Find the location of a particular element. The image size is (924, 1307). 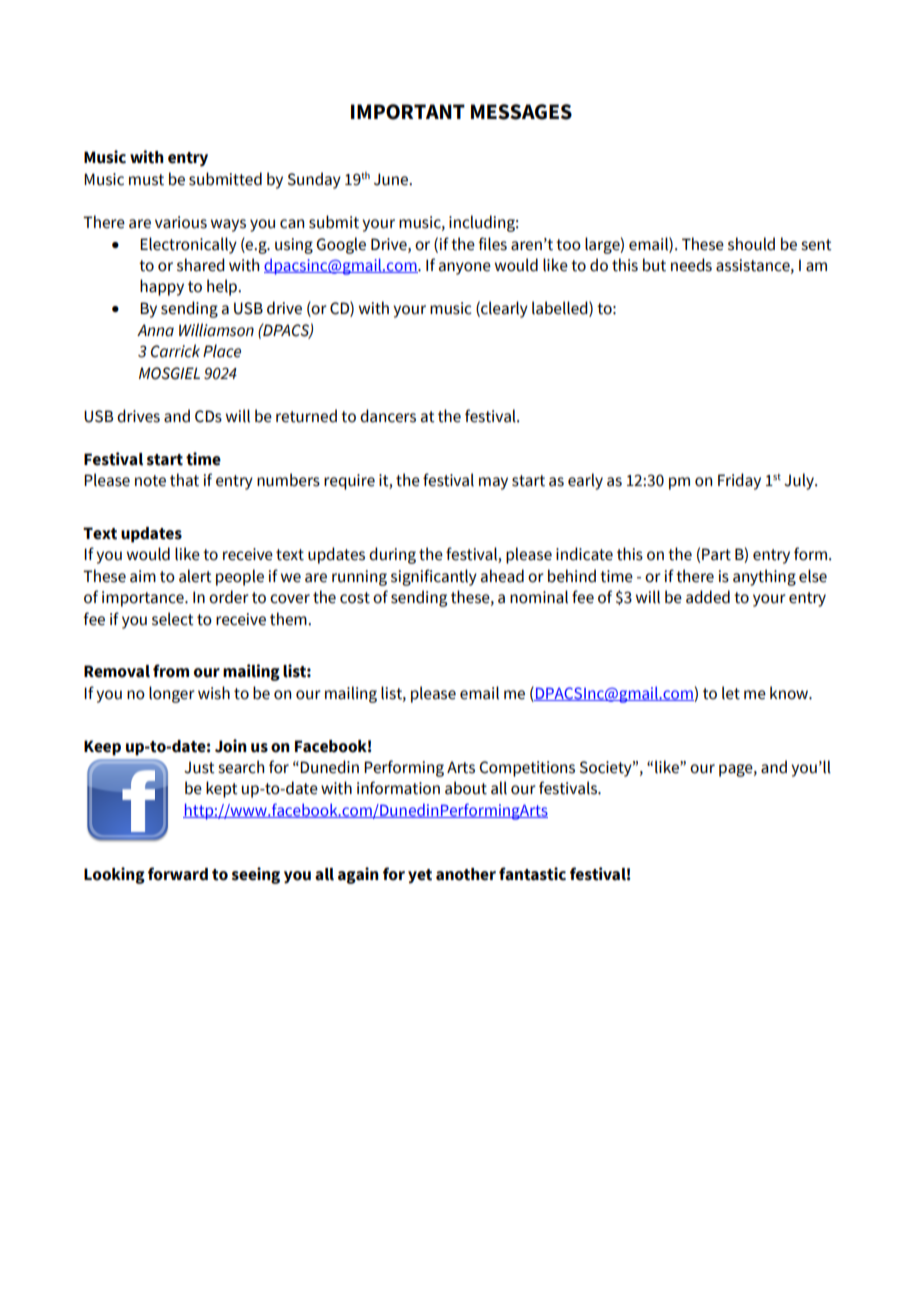

that is located at coordinates (184, 480).
